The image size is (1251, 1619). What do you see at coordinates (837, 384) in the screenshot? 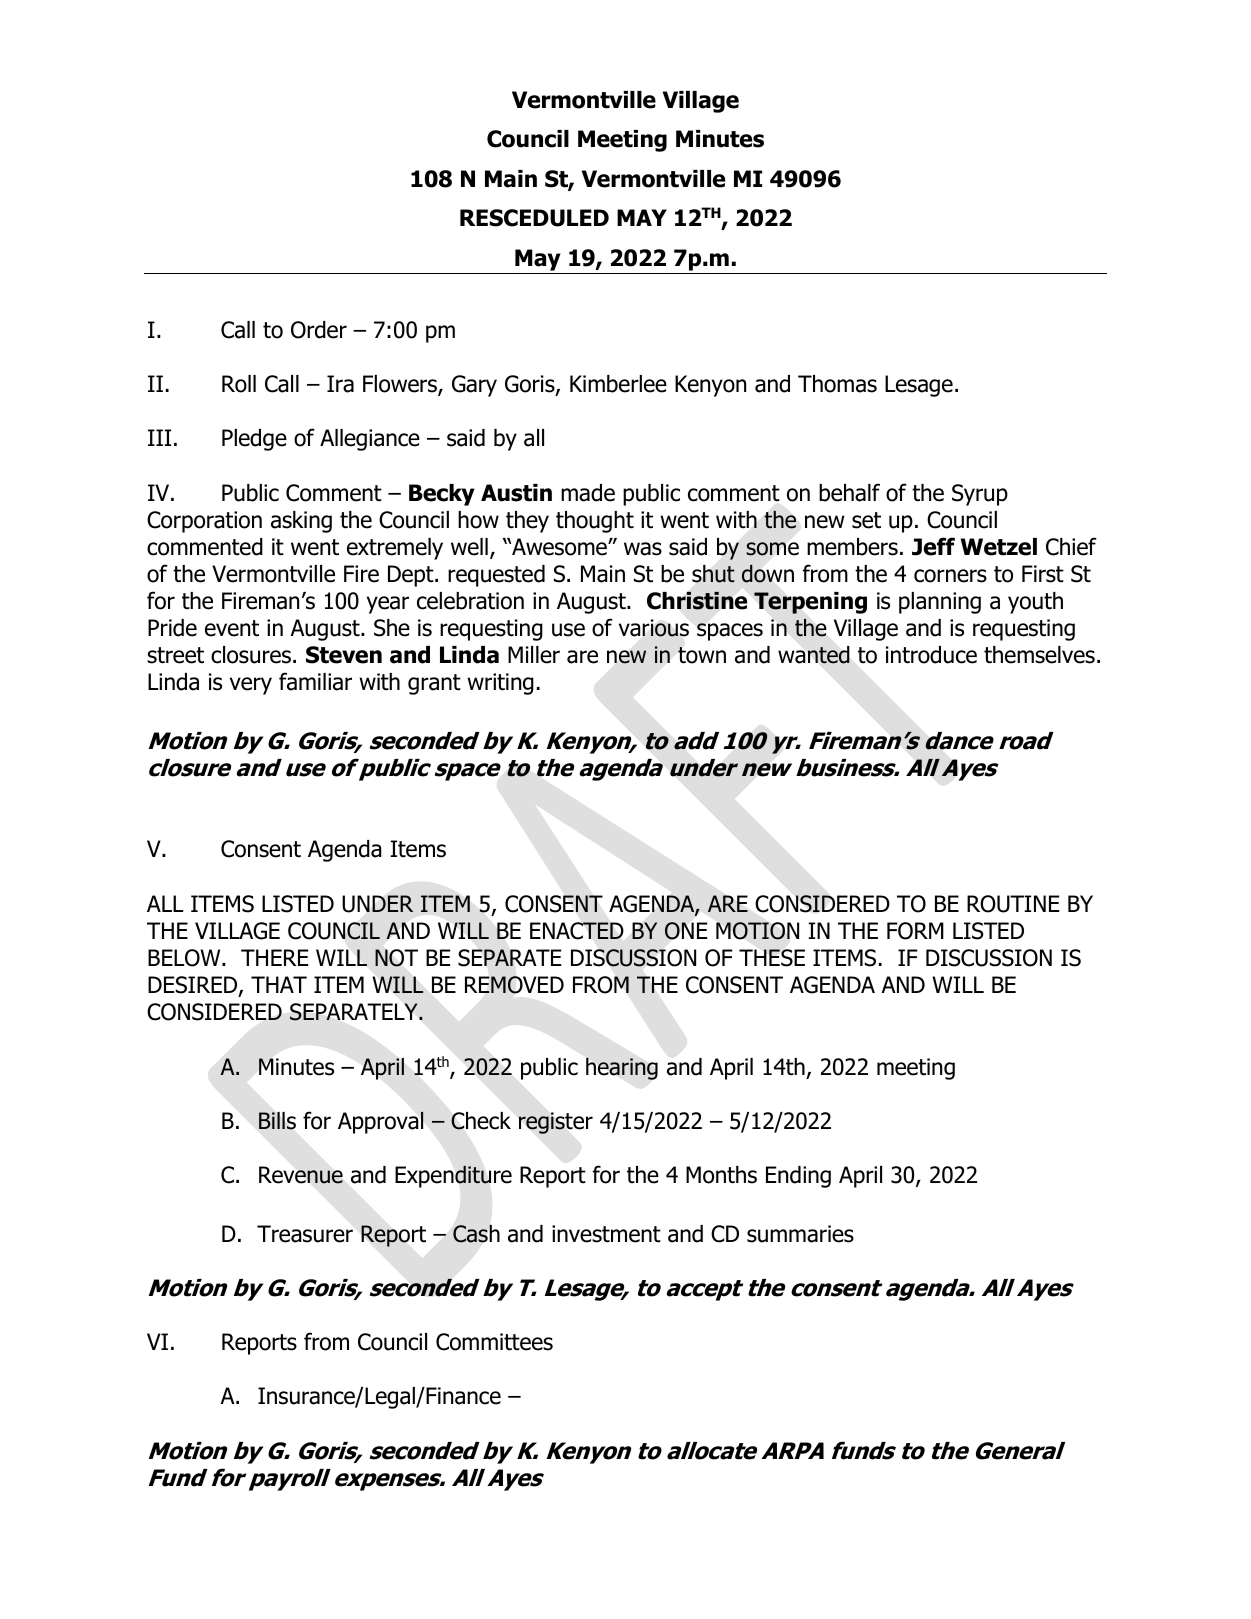
I see `Thomas` at bounding box center [837, 384].
